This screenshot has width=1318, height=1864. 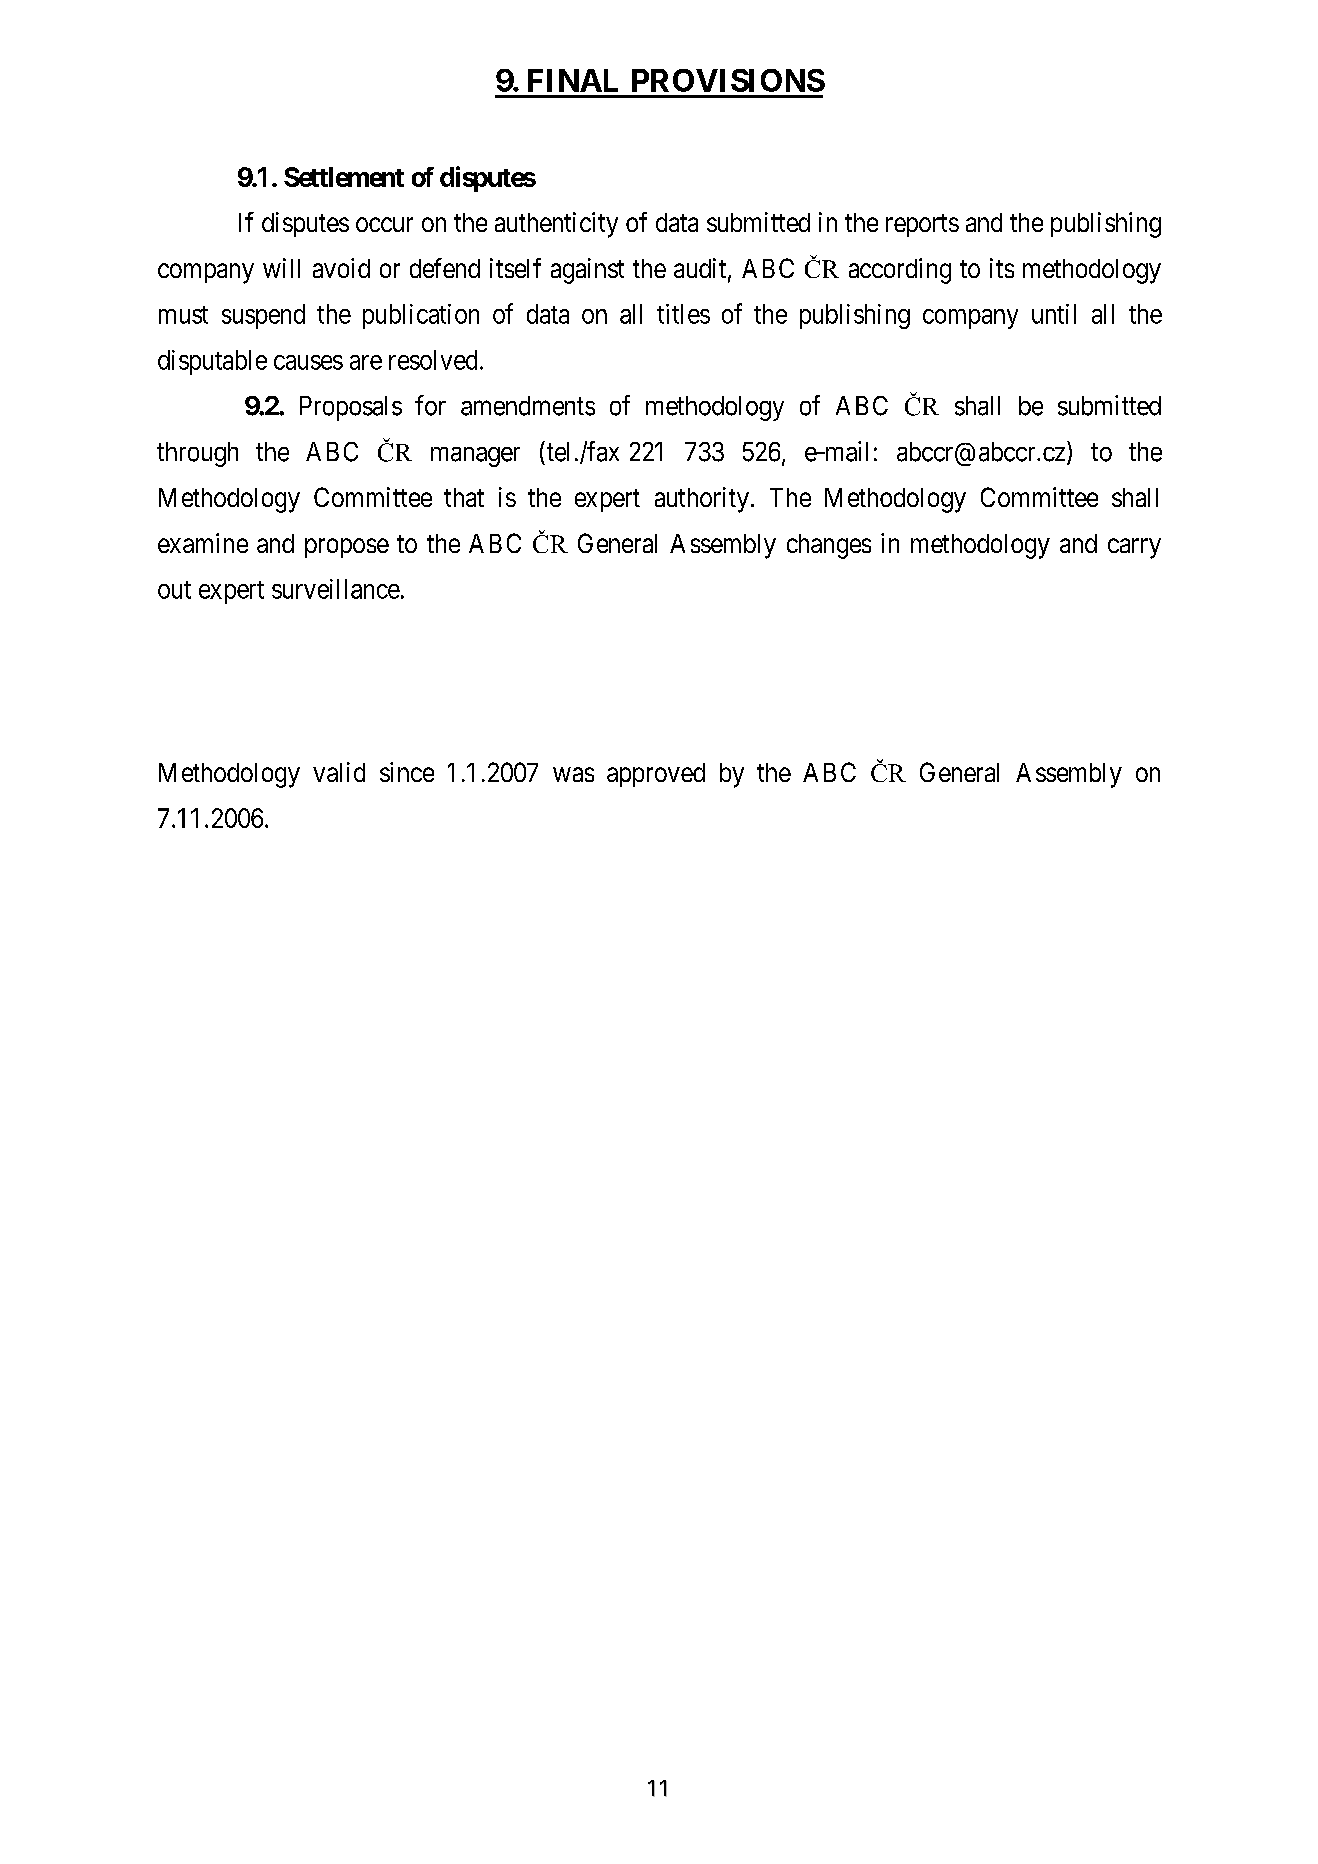 I want to click on are, so click(x=366, y=362).
